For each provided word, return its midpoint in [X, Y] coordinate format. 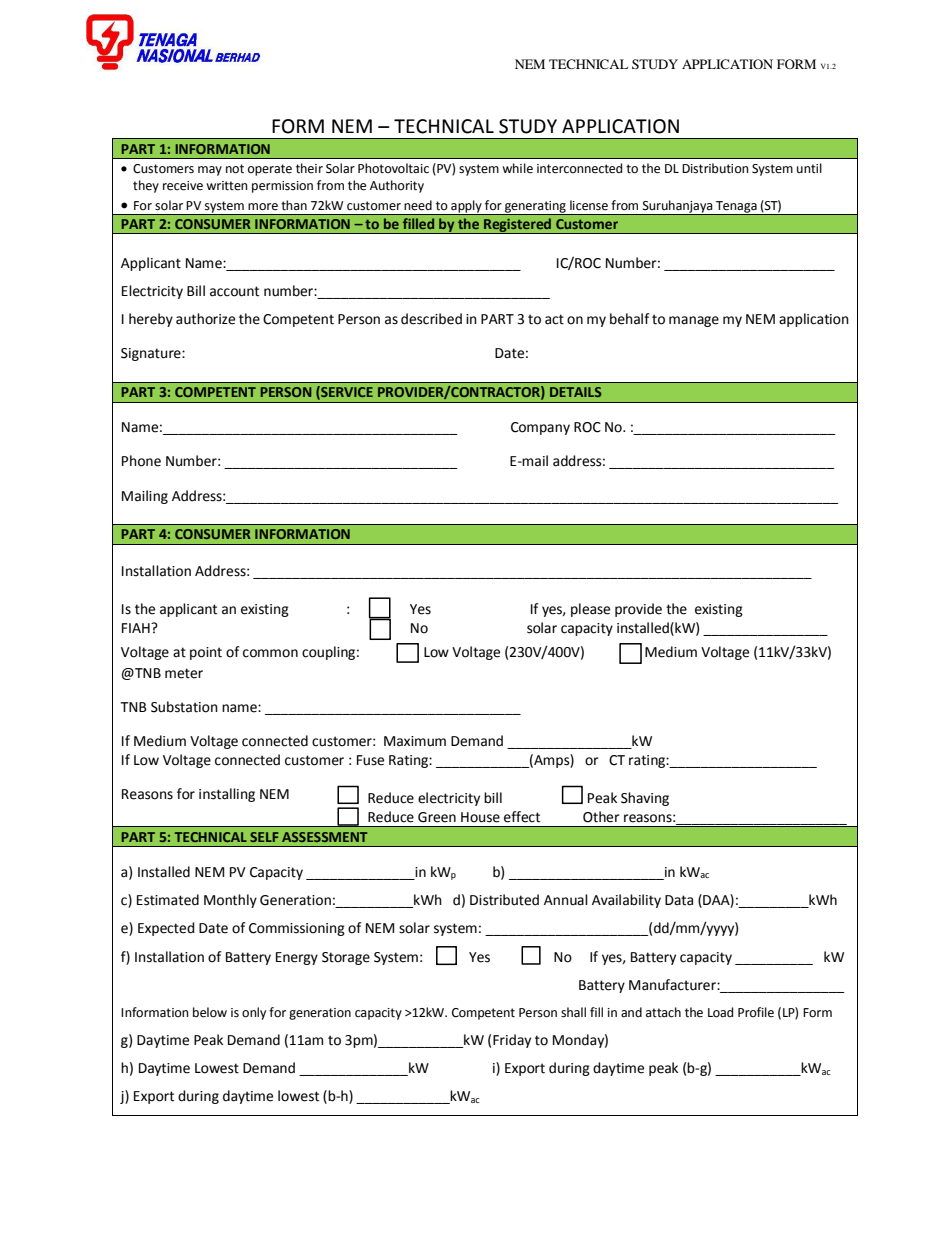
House [480, 817]
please [590, 610]
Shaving [645, 799]
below [210, 1012]
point [206, 653]
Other [601, 817]
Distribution [715, 168]
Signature [152, 354]
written [227, 186]
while [517, 168]
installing [227, 795]
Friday [512, 1041]
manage [694, 321]
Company [540, 428]
